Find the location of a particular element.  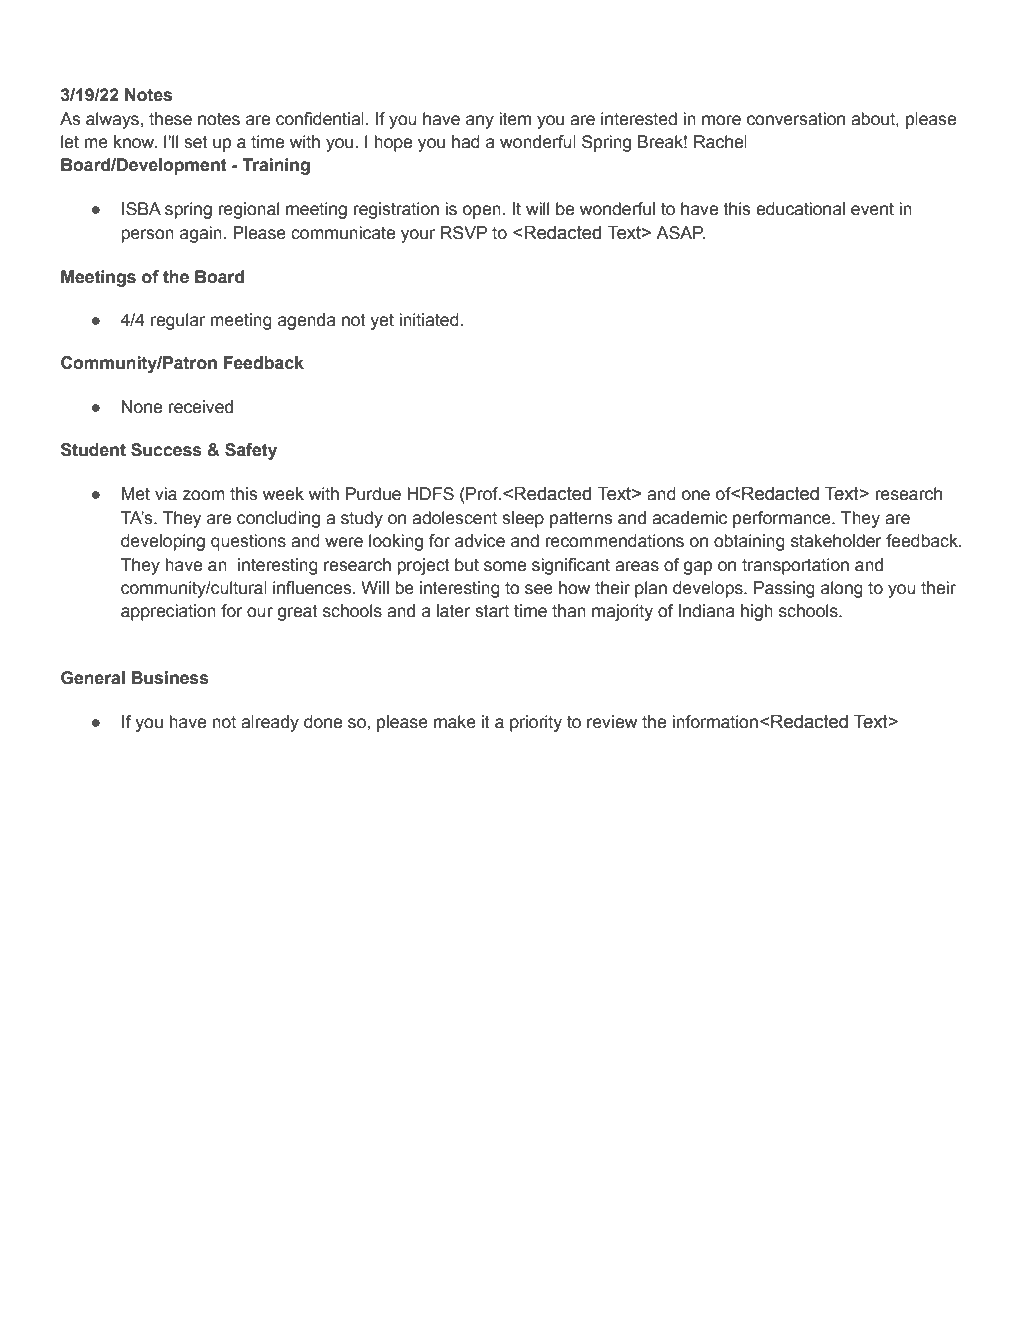

conversation is located at coordinates (796, 119).
